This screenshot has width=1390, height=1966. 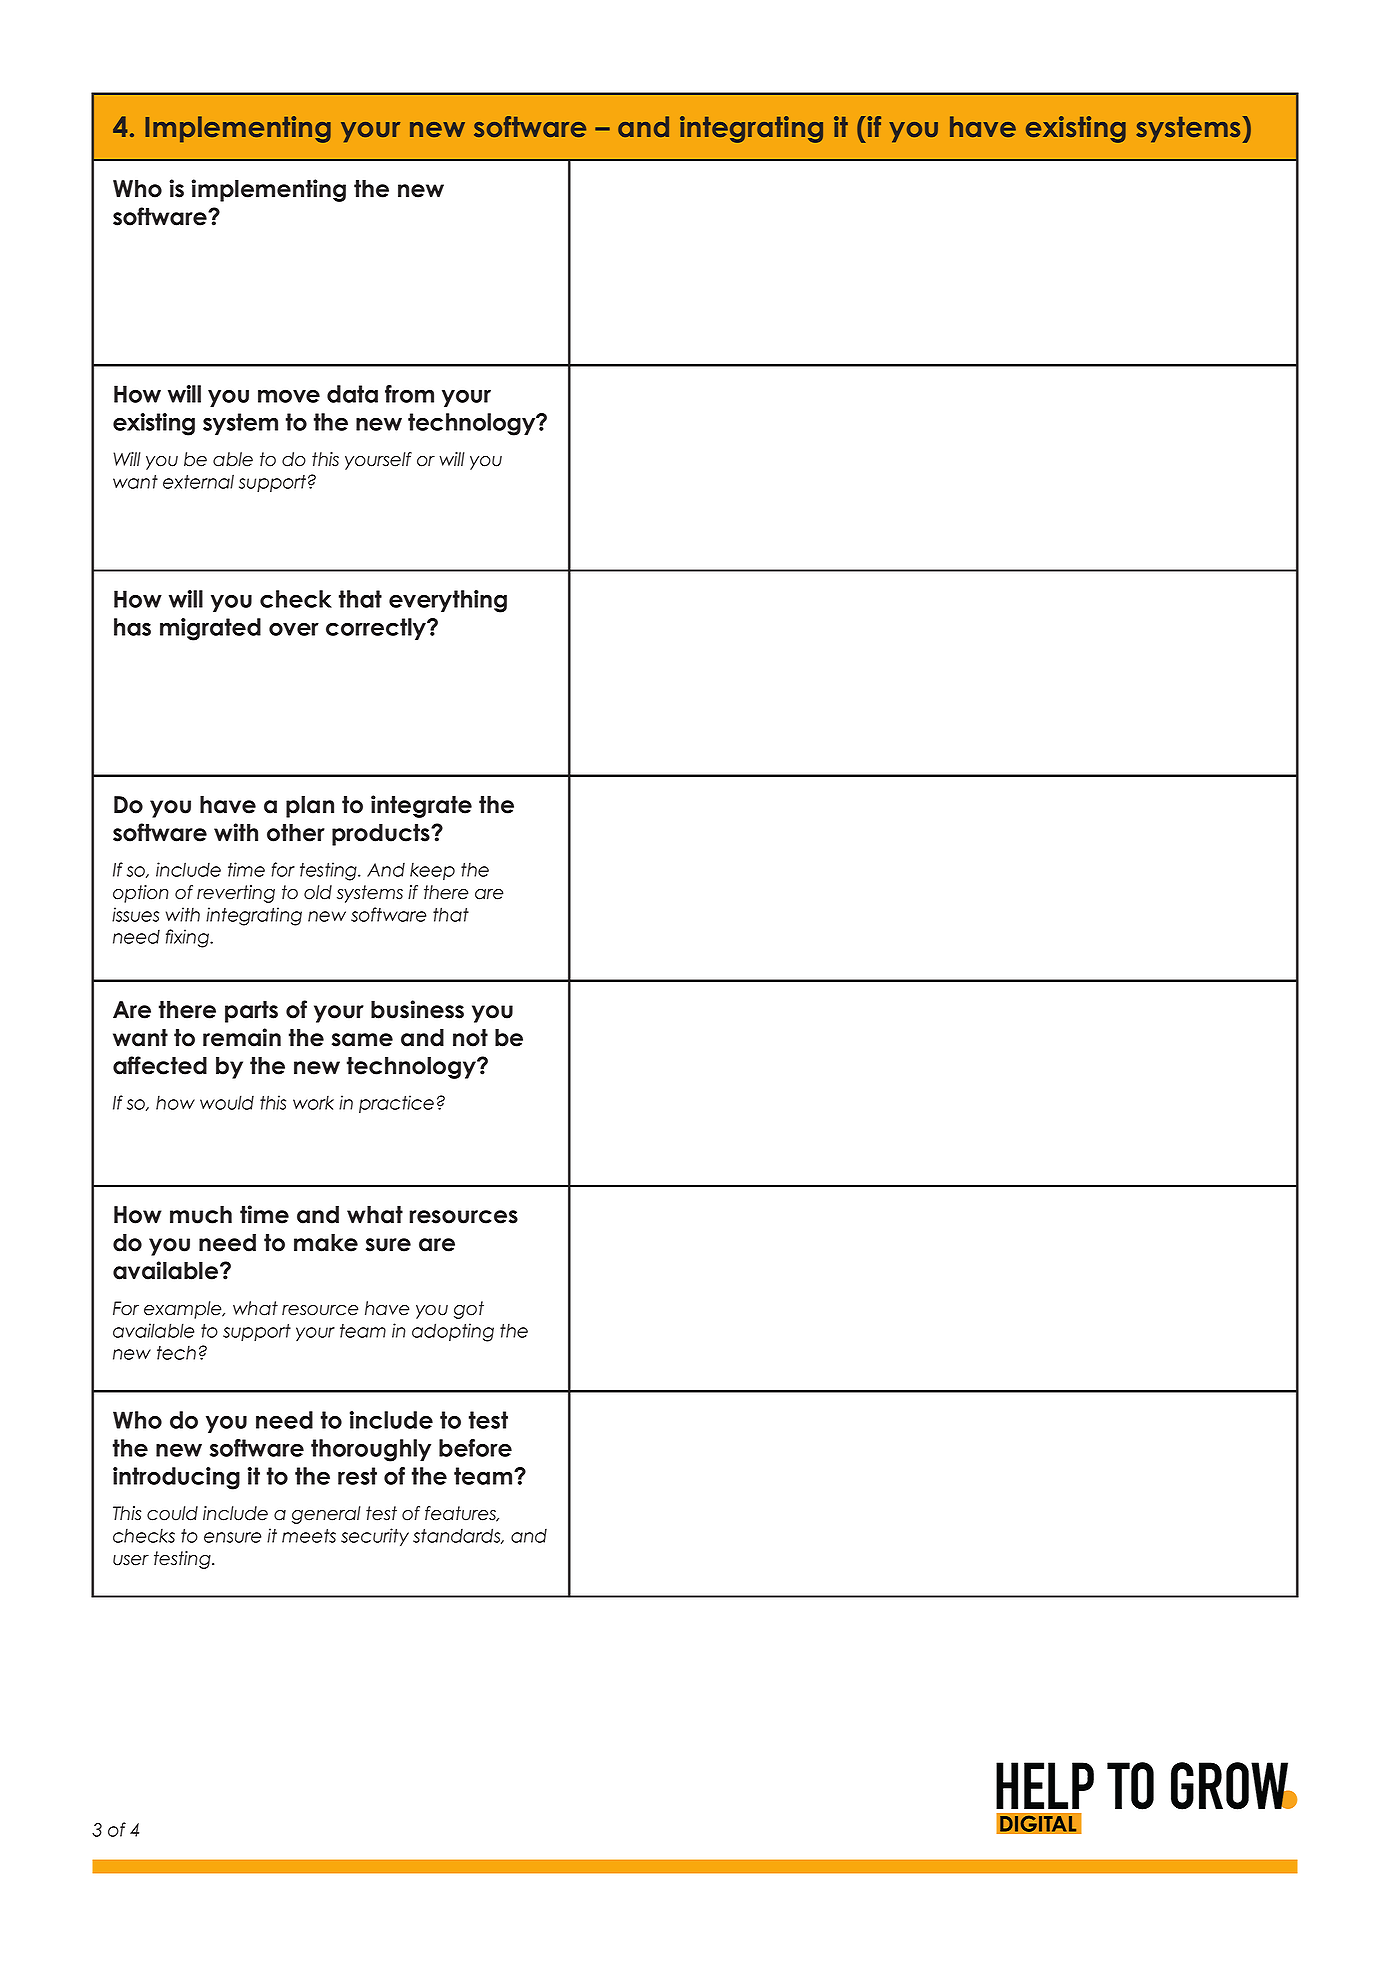 I want to click on old, so click(x=318, y=892).
